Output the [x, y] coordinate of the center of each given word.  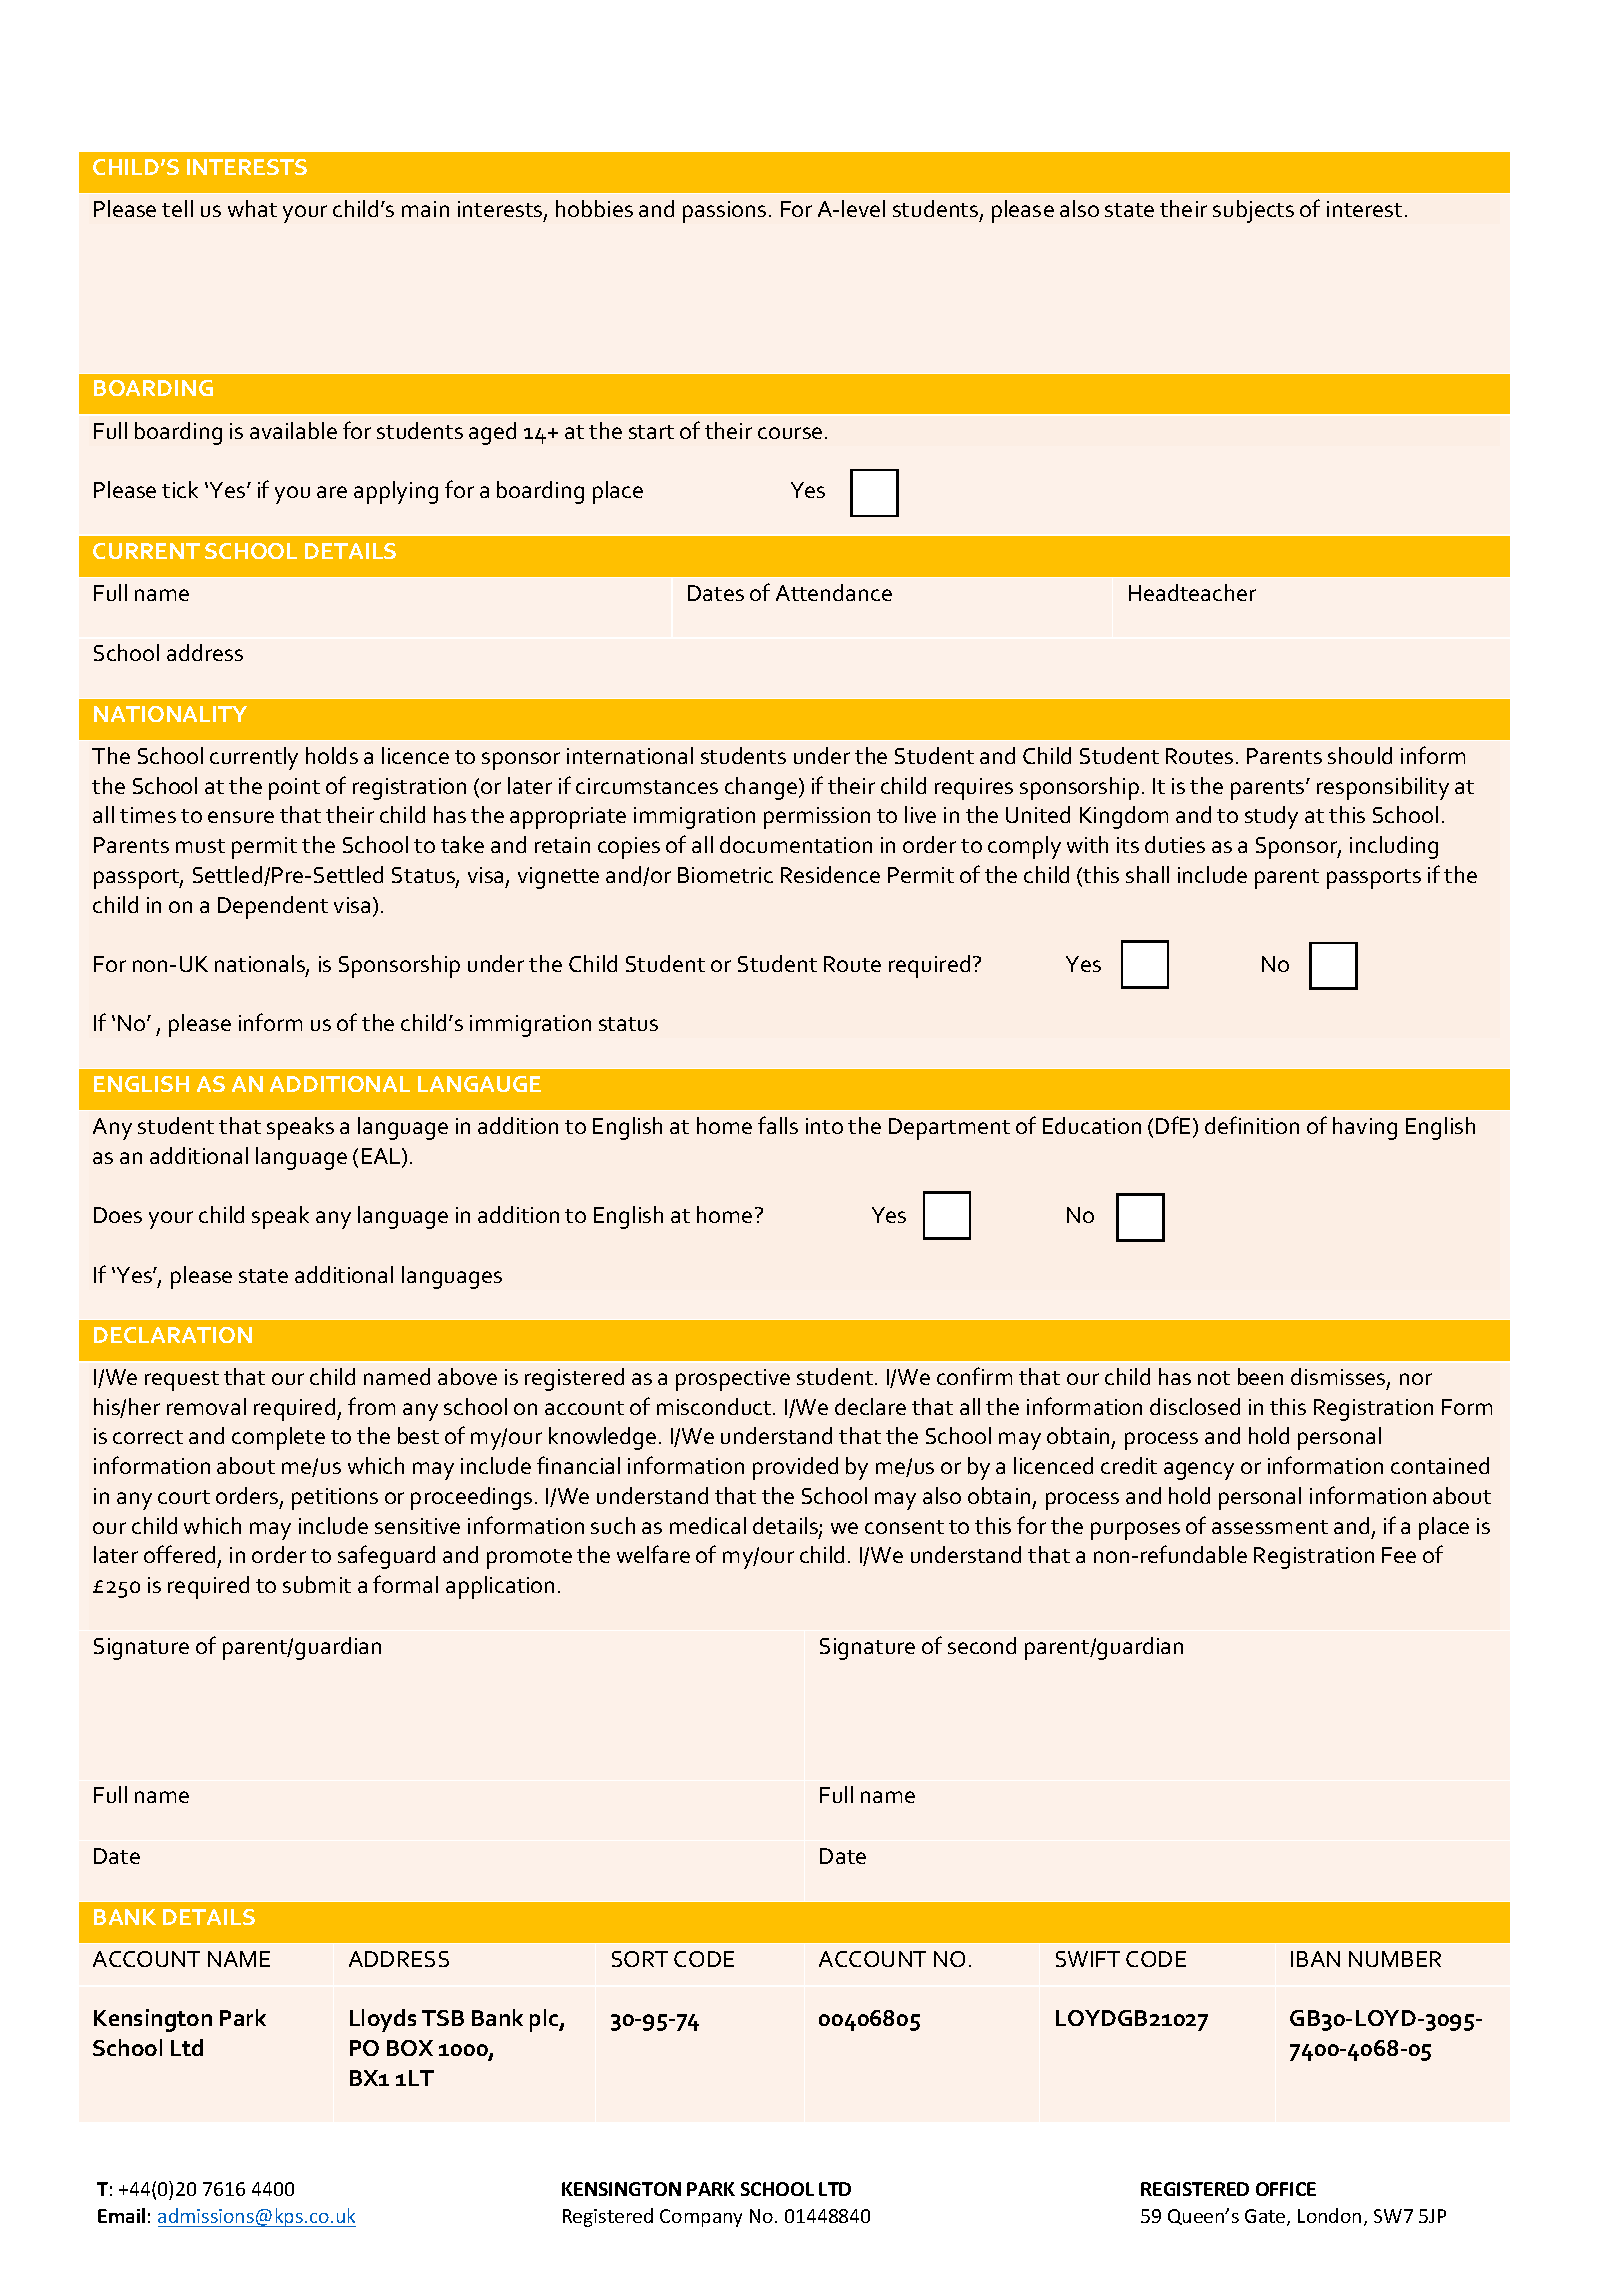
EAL [382, 1157]
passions [724, 212]
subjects [1253, 211]
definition [1252, 1125]
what [252, 208]
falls [778, 1125]
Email [121, 2215]
